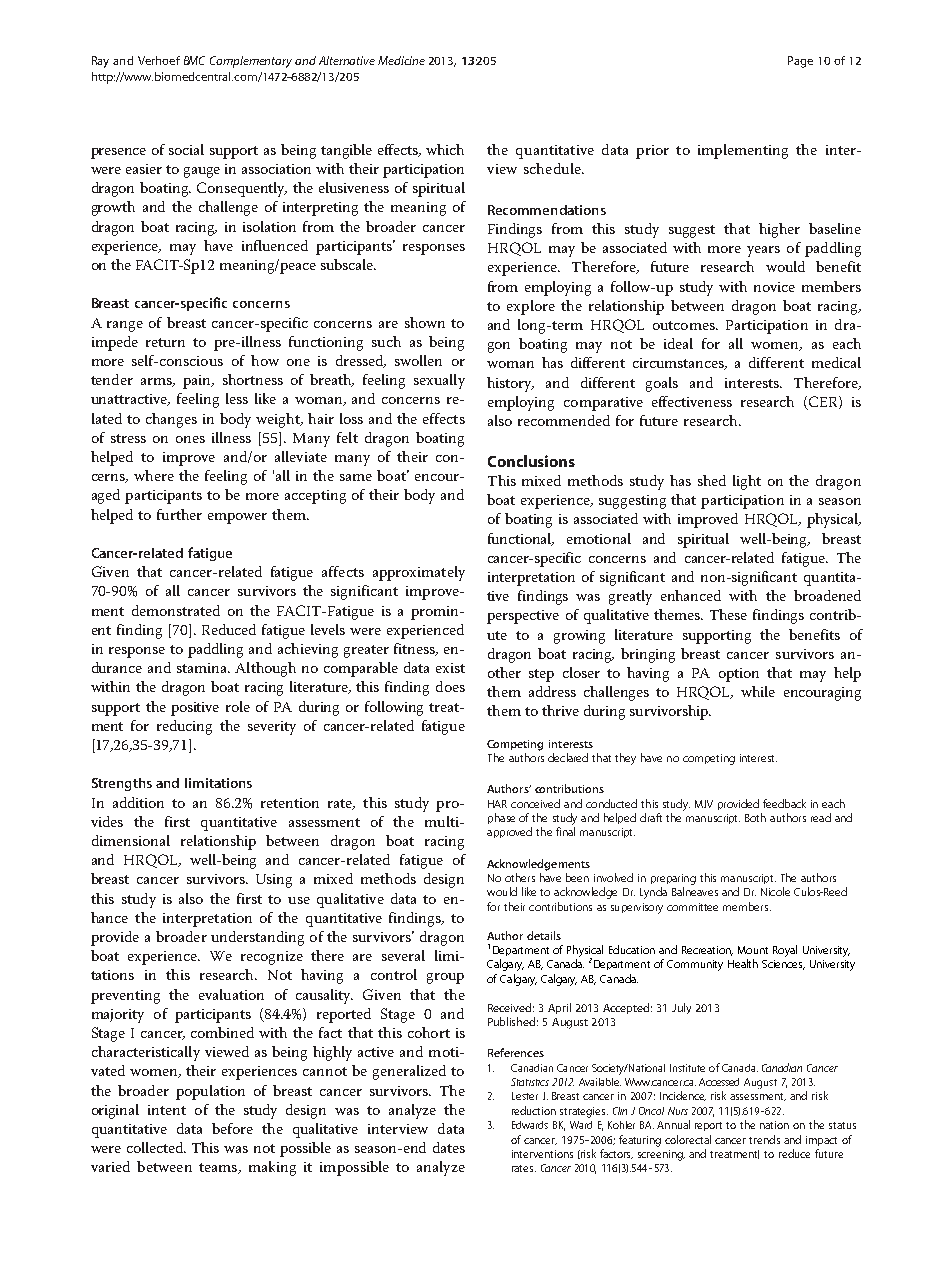  What do you see at coordinates (439, 381) in the page?
I see `sexually` at bounding box center [439, 381].
